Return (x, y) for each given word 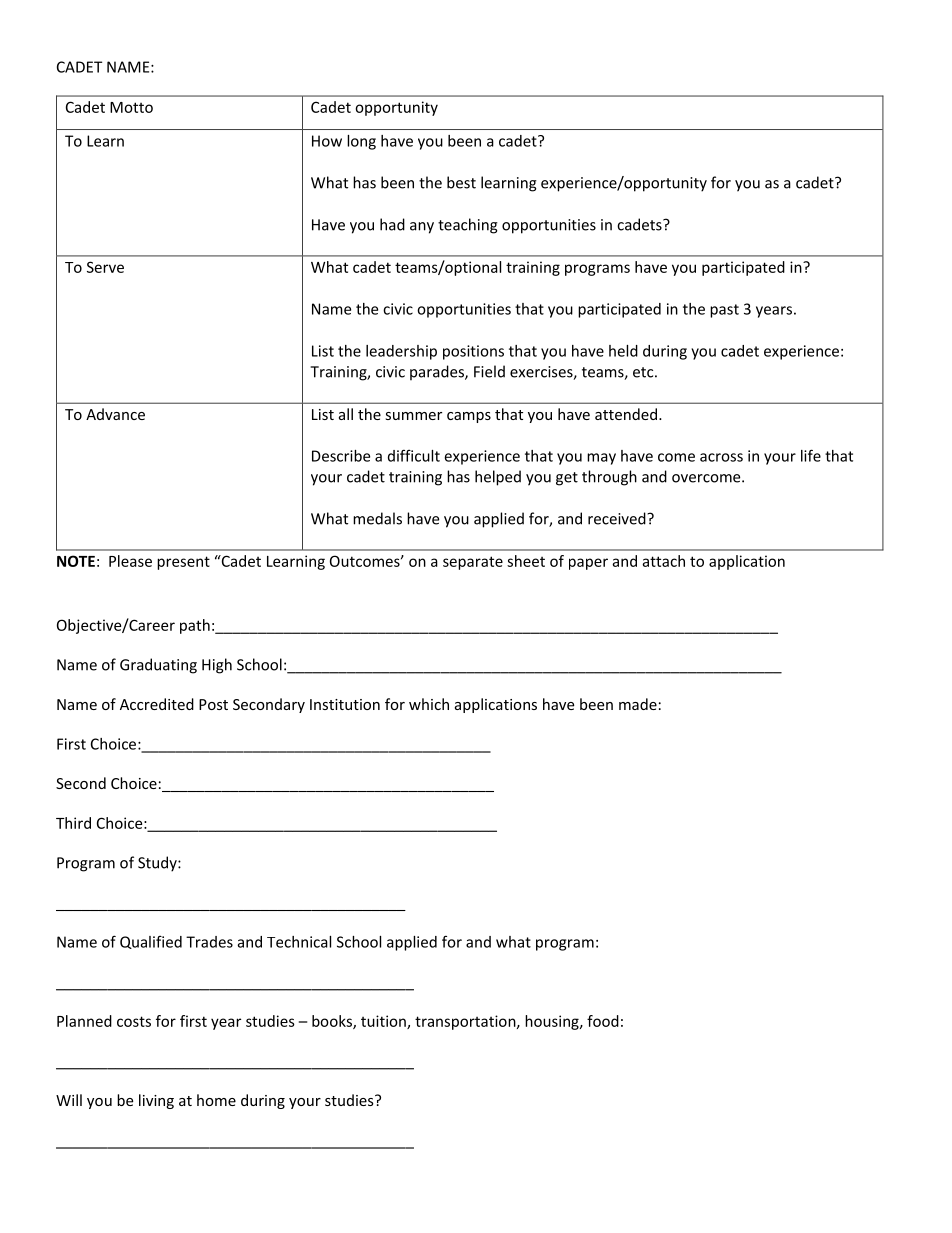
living (156, 1101)
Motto (131, 107)
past (724, 311)
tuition (384, 1022)
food (603, 1021)
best (461, 182)
